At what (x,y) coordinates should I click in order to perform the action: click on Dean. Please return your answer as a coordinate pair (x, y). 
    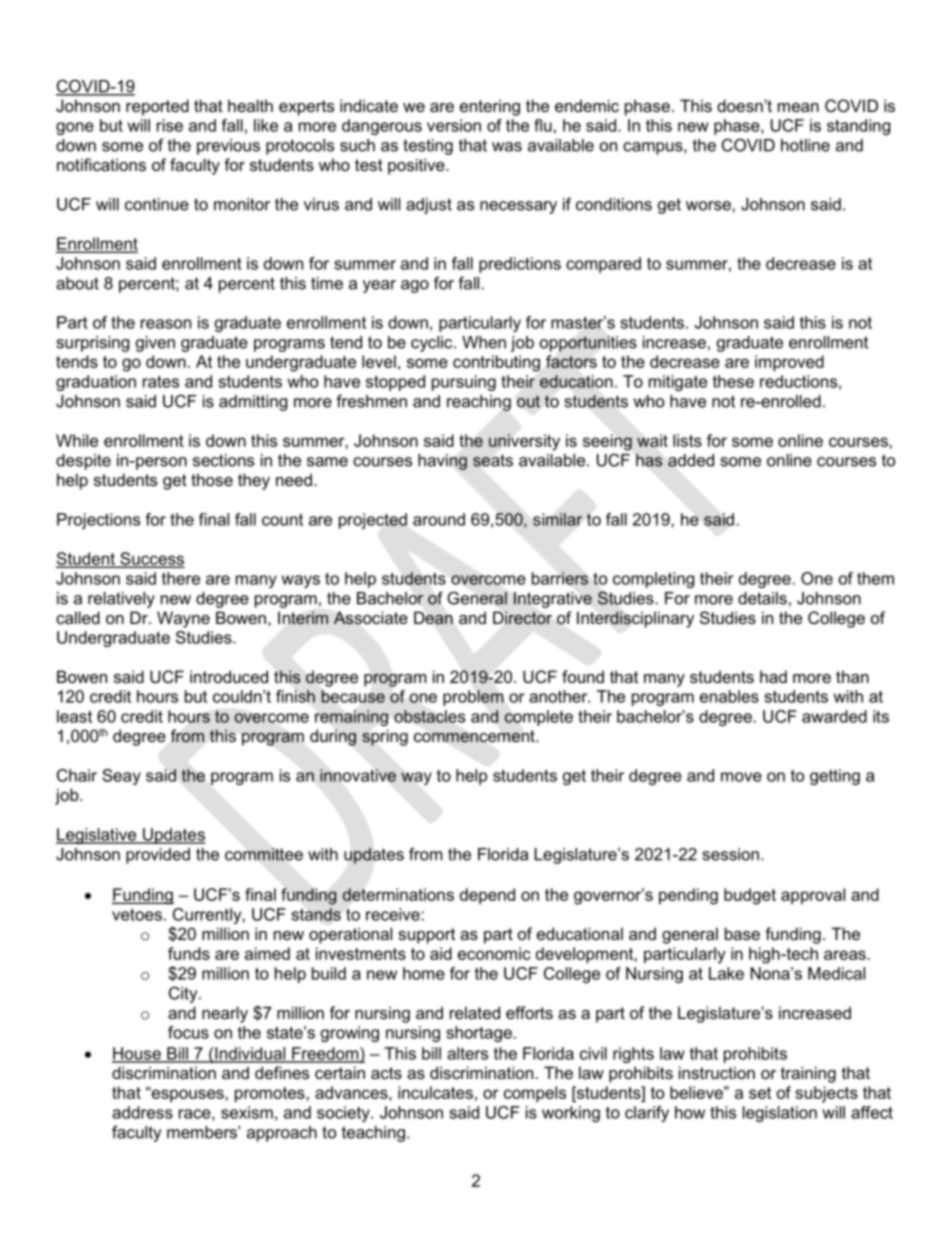
    Looking at the image, I should click on (433, 618).
